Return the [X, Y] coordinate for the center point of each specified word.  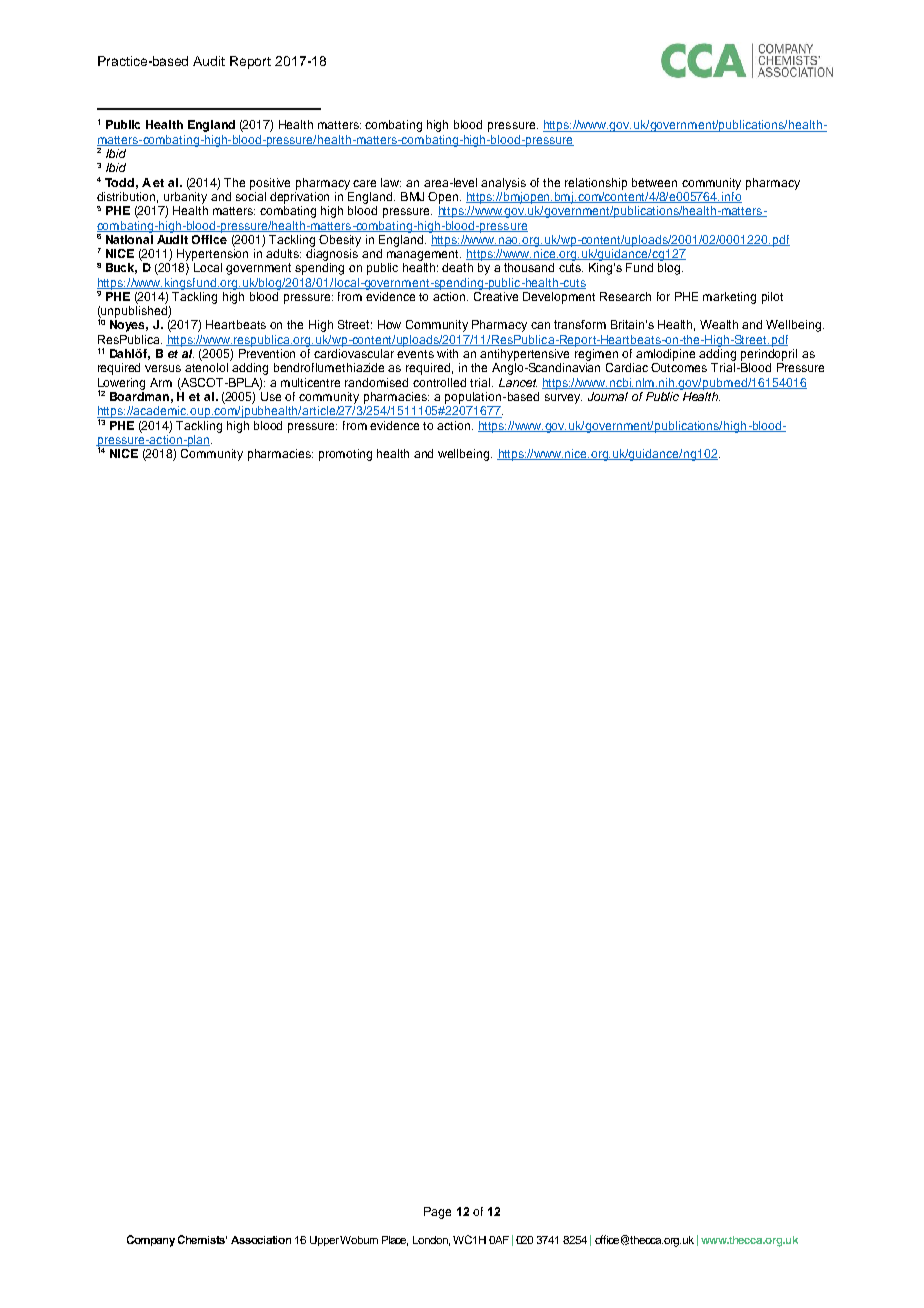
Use [271, 396]
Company [151, 1241]
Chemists [202, 1239]
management [424, 255]
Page [437, 1213]
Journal [608, 396]
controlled [439, 382]
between [654, 182]
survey [563, 399]
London [431, 1241]
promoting [345, 455]
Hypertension [212, 255]
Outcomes [679, 367]
